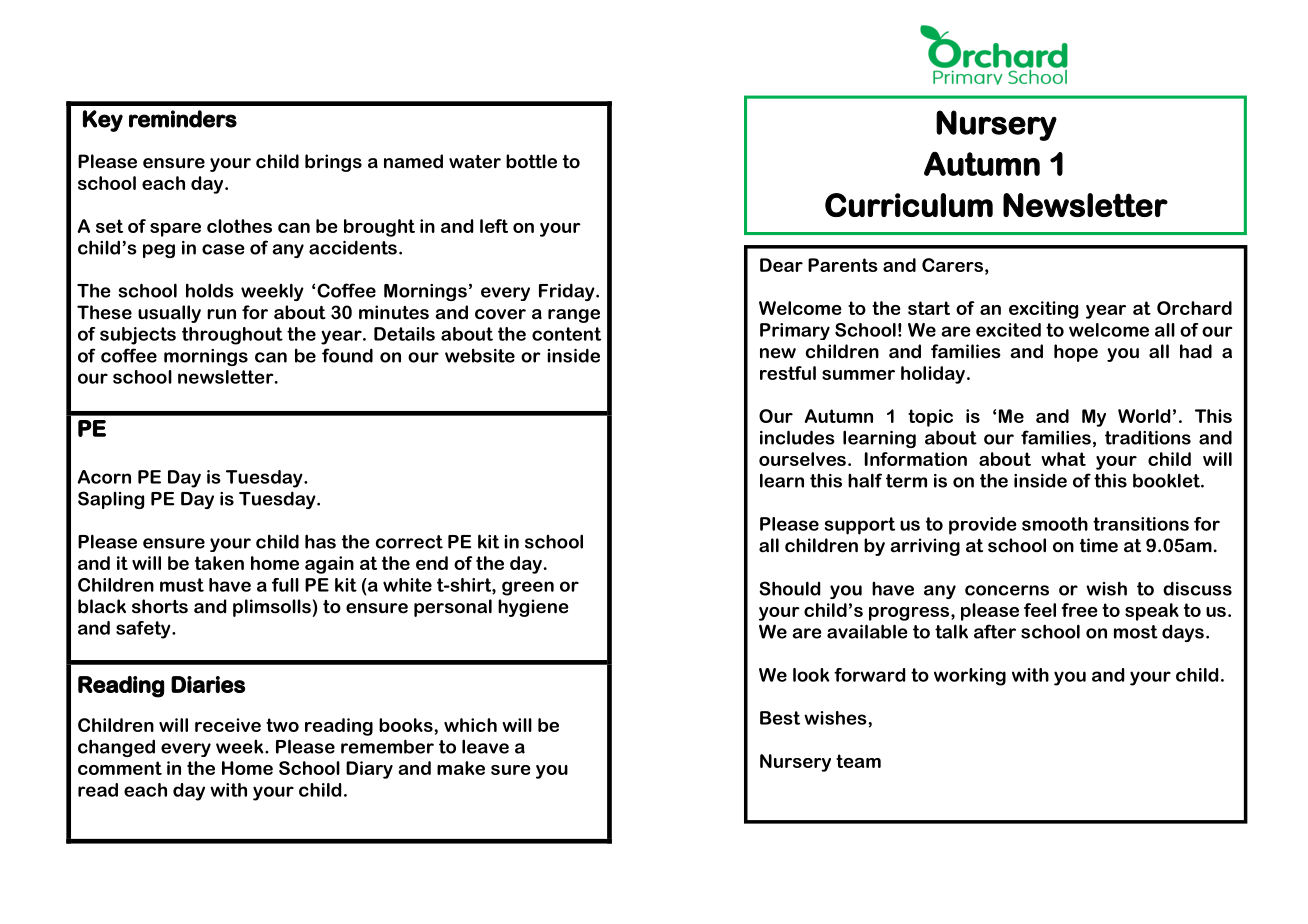  What do you see at coordinates (485, 746) in the screenshot?
I see `leave` at bounding box center [485, 746].
